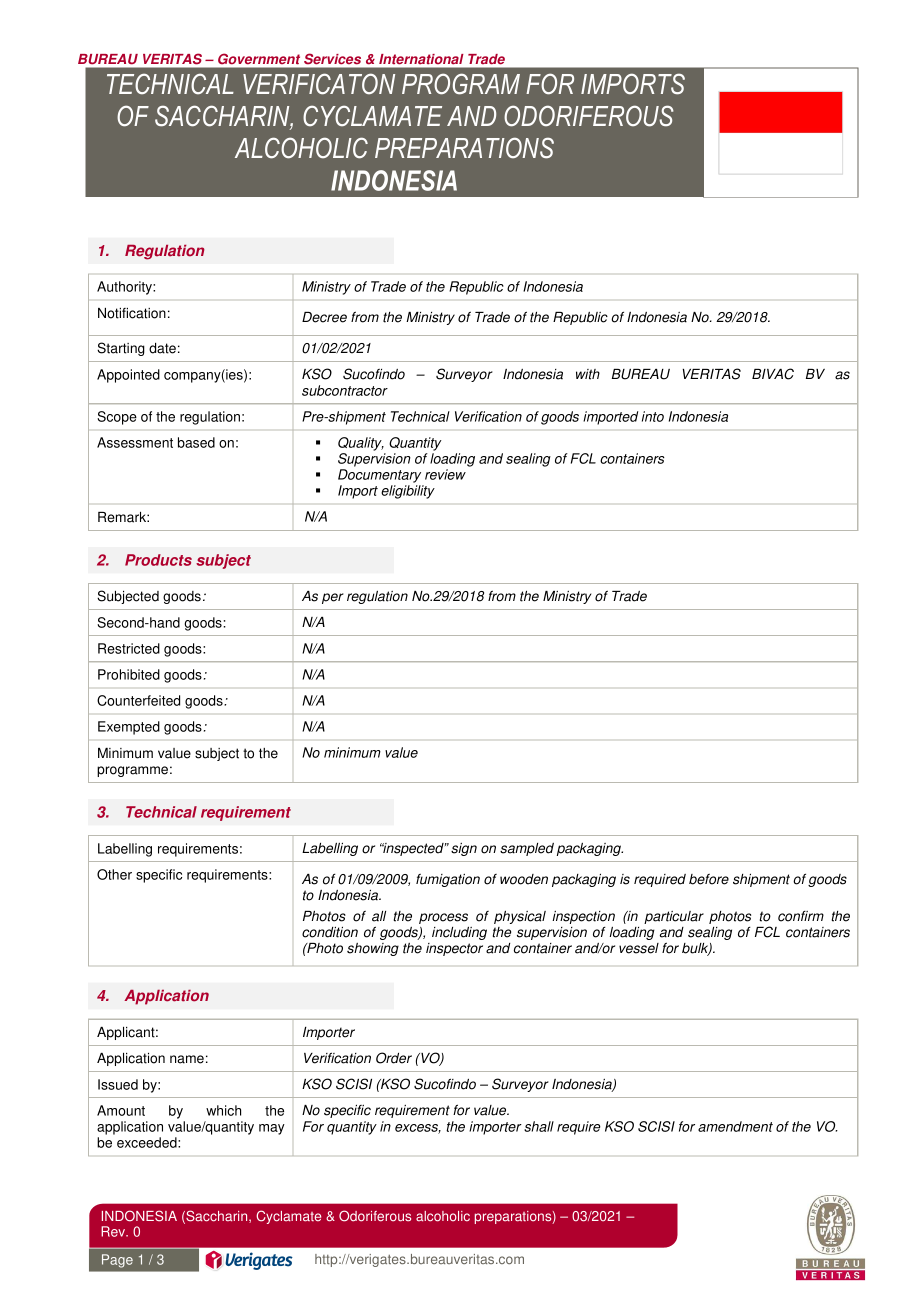  What do you see at coordinates (735, 1126) in the image?
I see `amendment` at bounding box center [735, 1126].
